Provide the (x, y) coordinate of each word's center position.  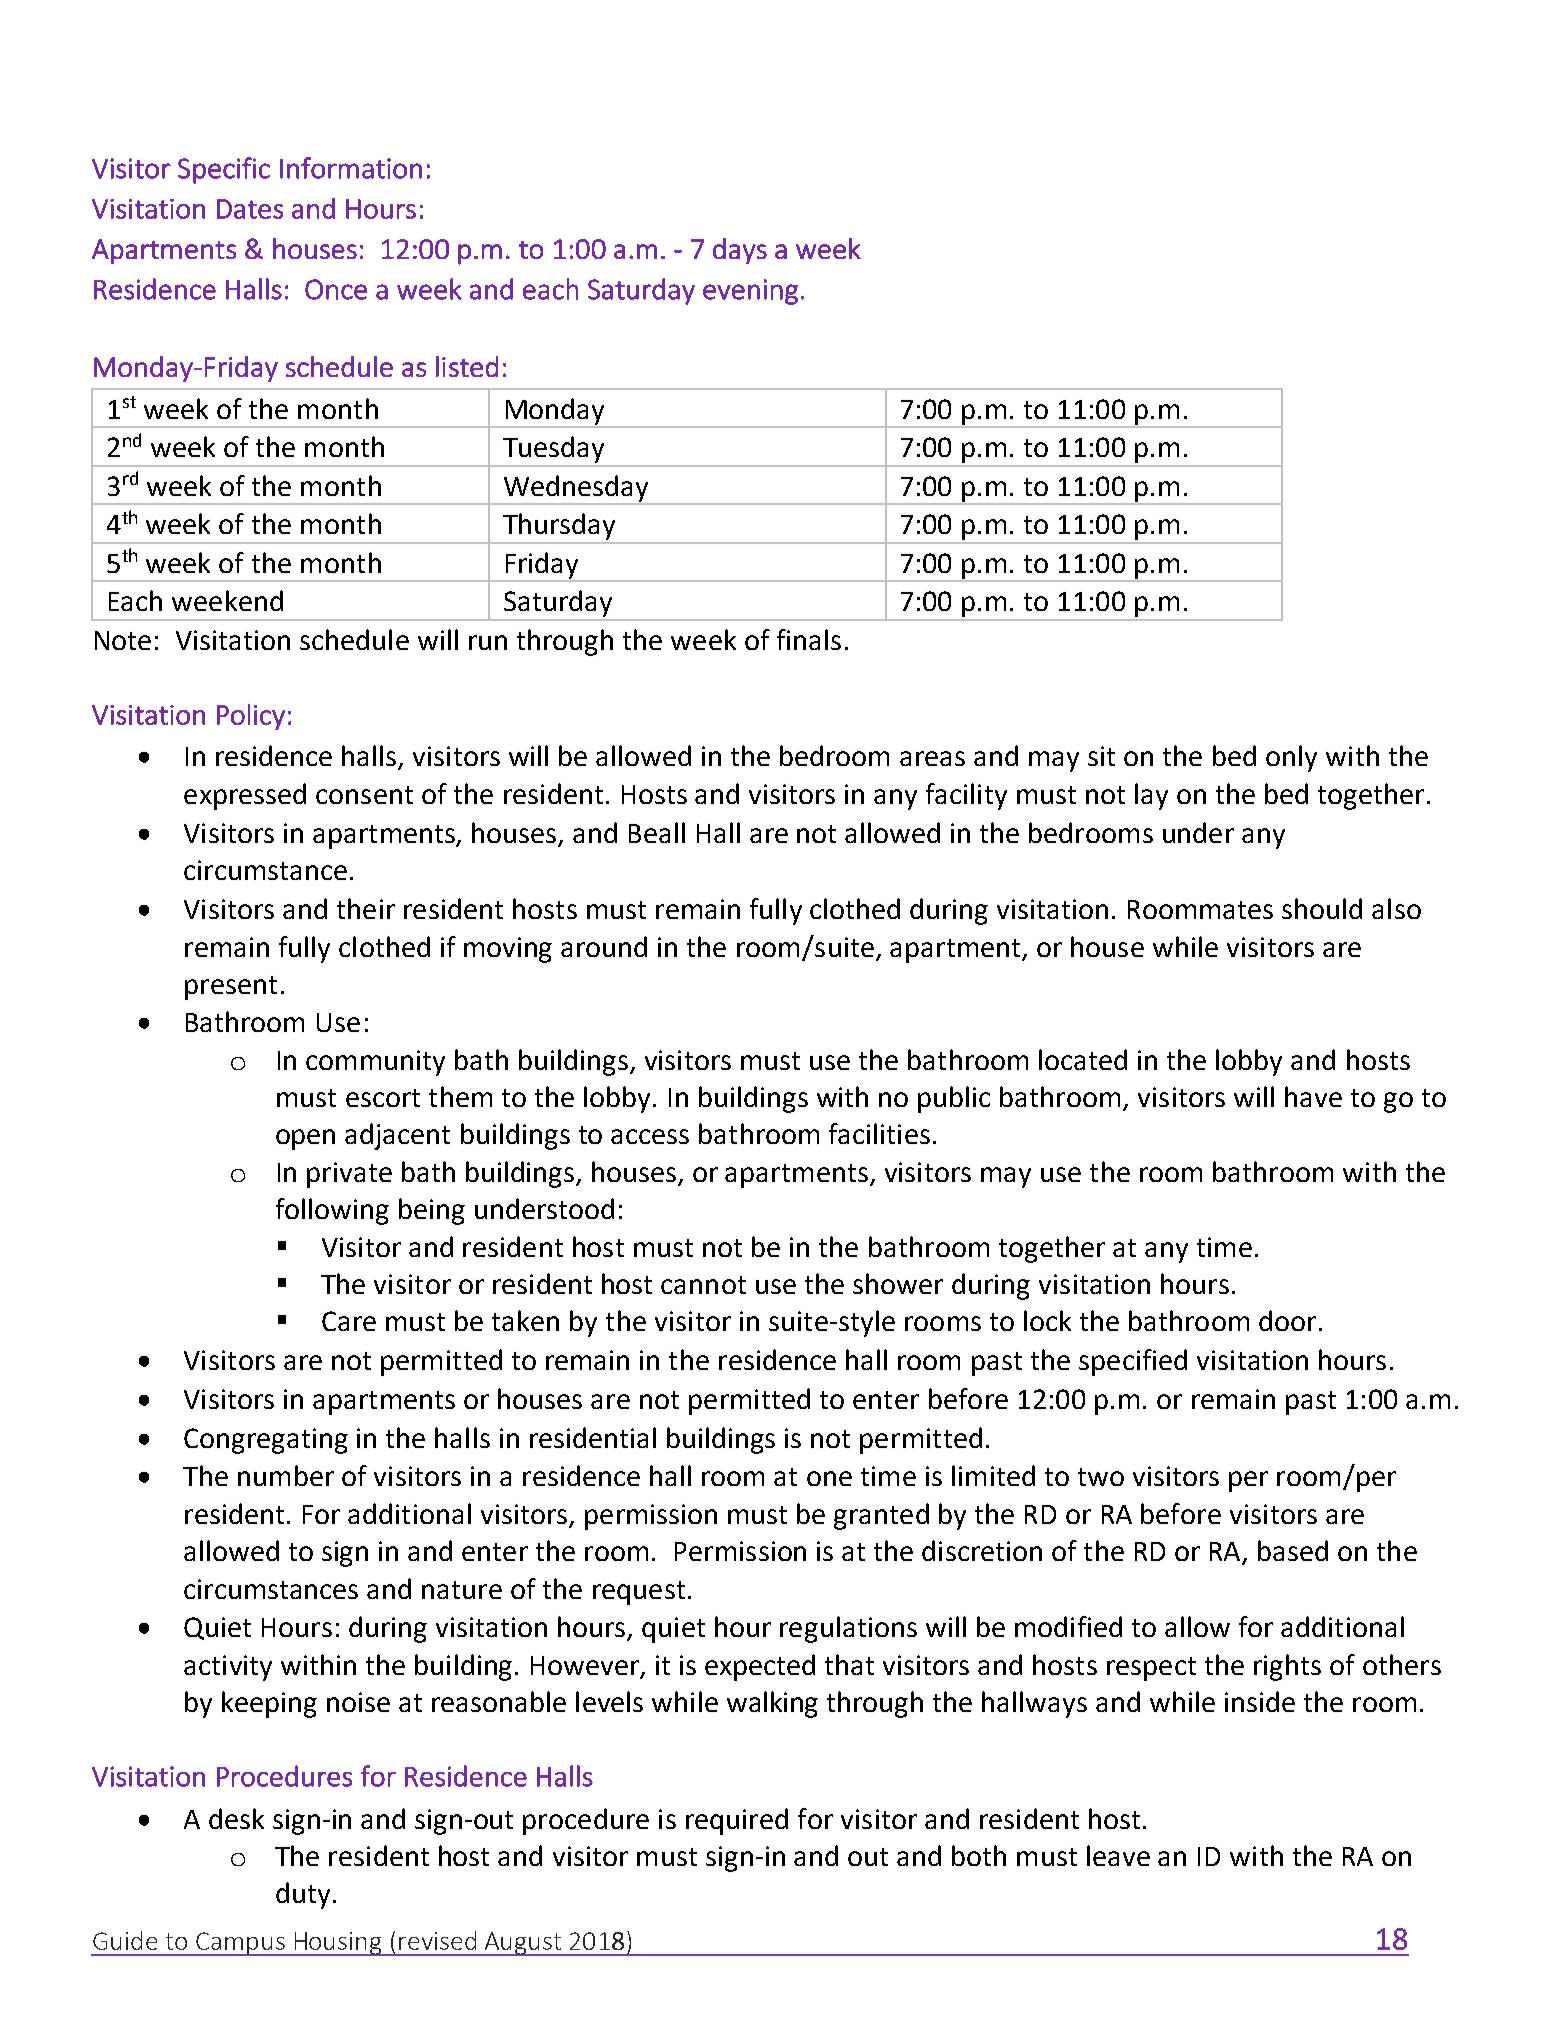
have (1313, 1096)
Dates (250, 209)
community (375, 1063)
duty (303, 1895)
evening (750, 292)
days (740, 251)
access (650, 1136)
